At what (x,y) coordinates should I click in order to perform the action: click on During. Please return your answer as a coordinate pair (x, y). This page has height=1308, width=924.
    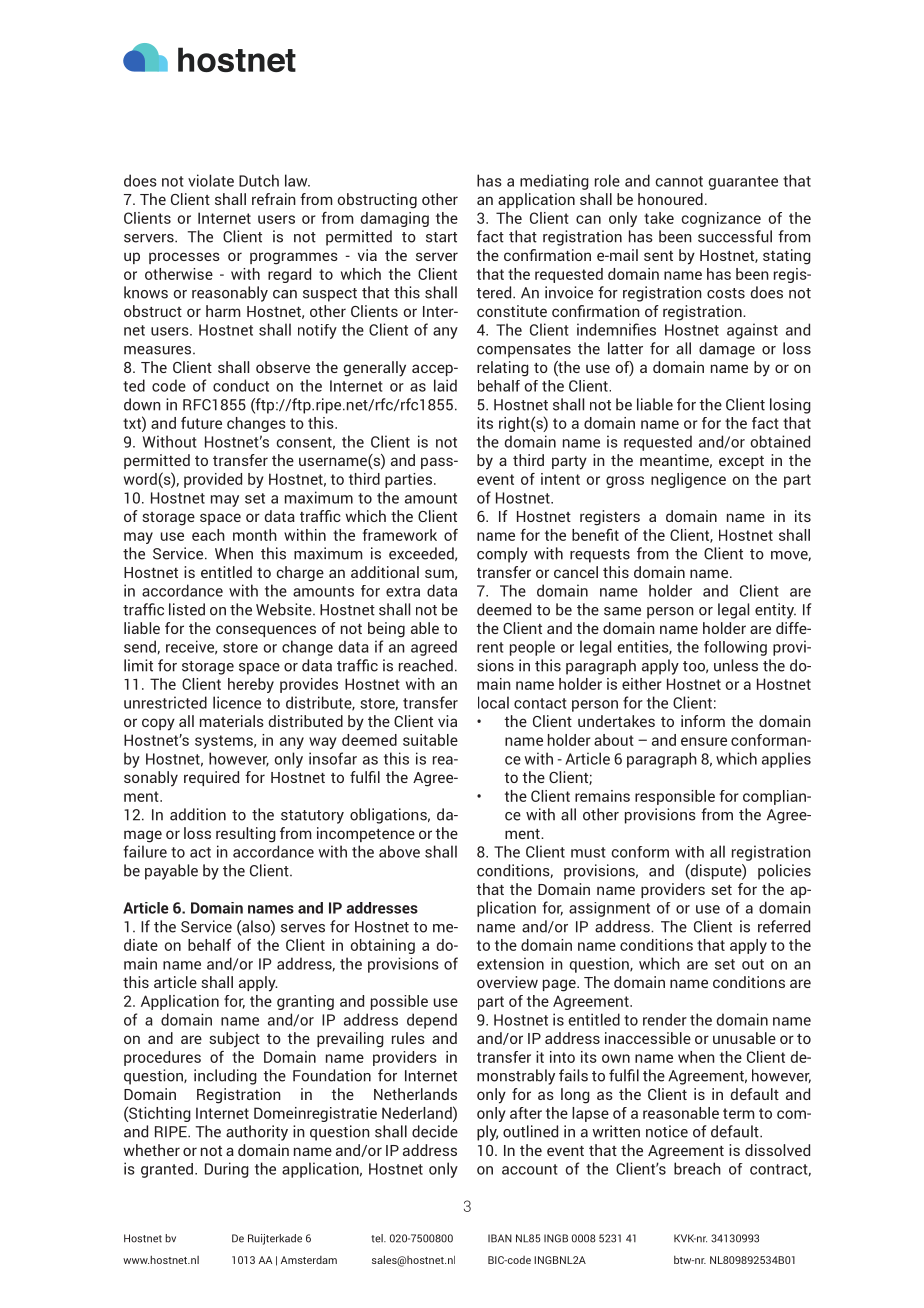
    Looking at the image, I should click on (227, 1170).
